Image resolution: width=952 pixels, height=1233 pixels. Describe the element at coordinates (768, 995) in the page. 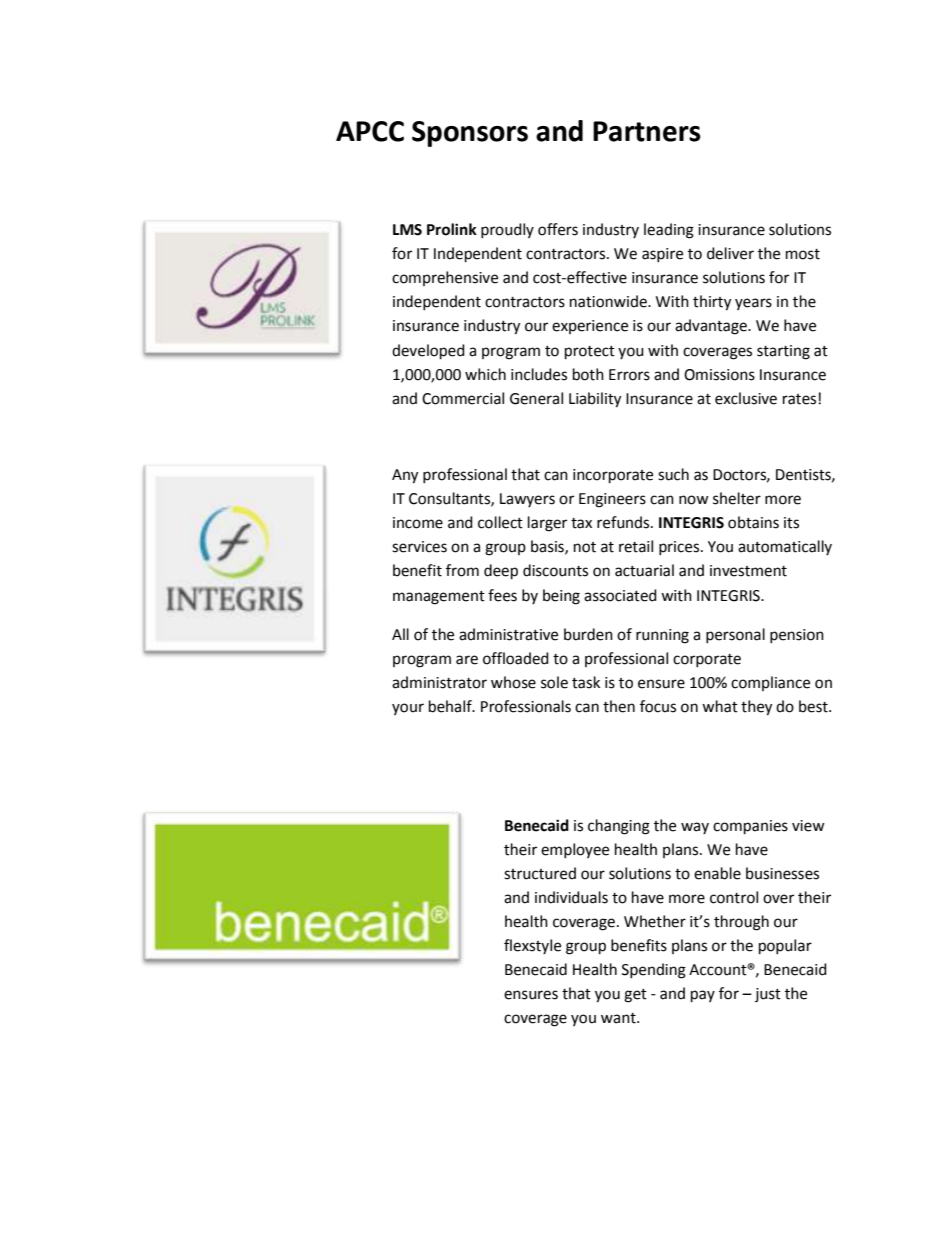

I see `just` at that location.
